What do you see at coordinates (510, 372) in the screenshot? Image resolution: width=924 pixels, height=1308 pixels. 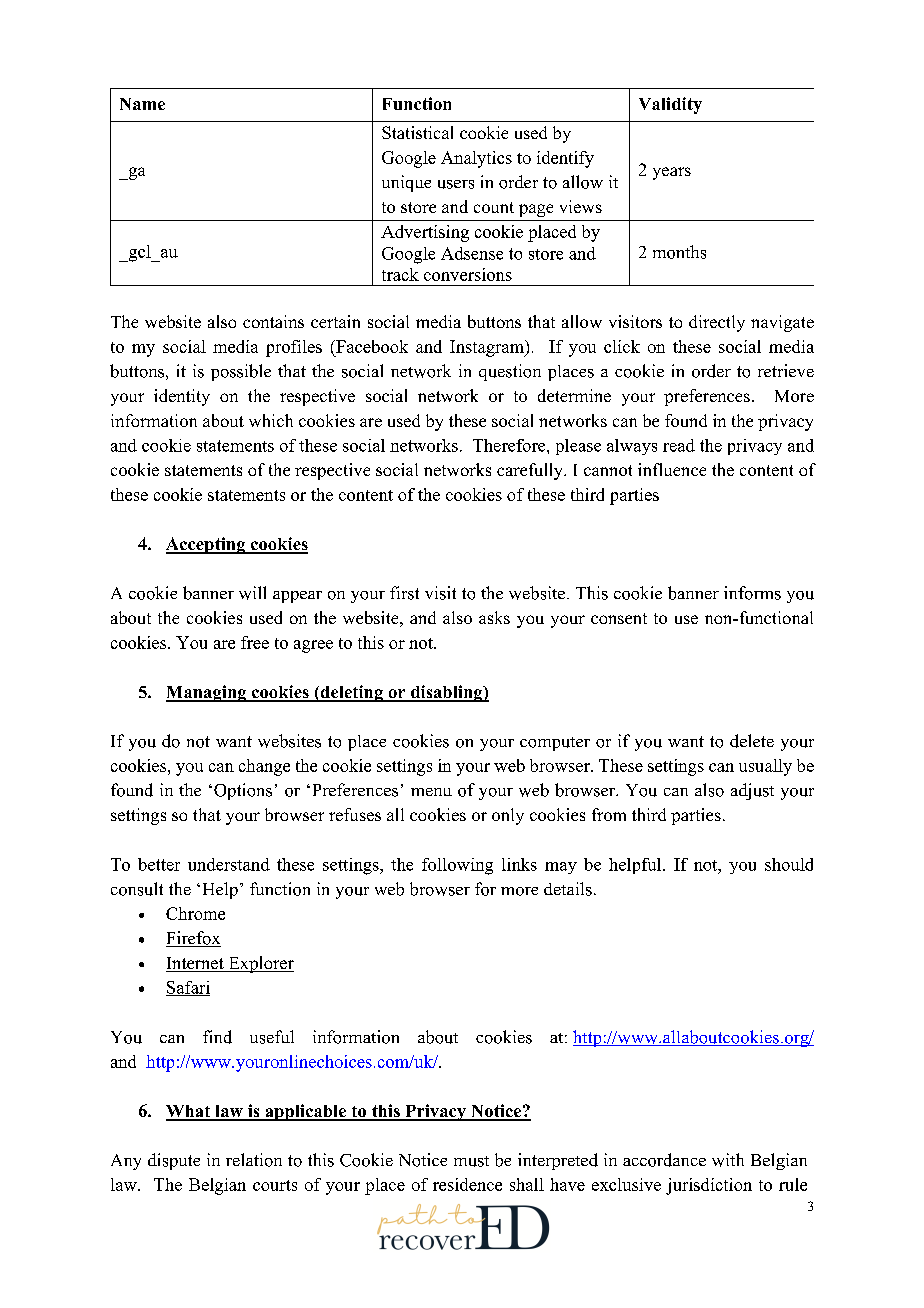 I see `question` at bounding box center [510, 372].
